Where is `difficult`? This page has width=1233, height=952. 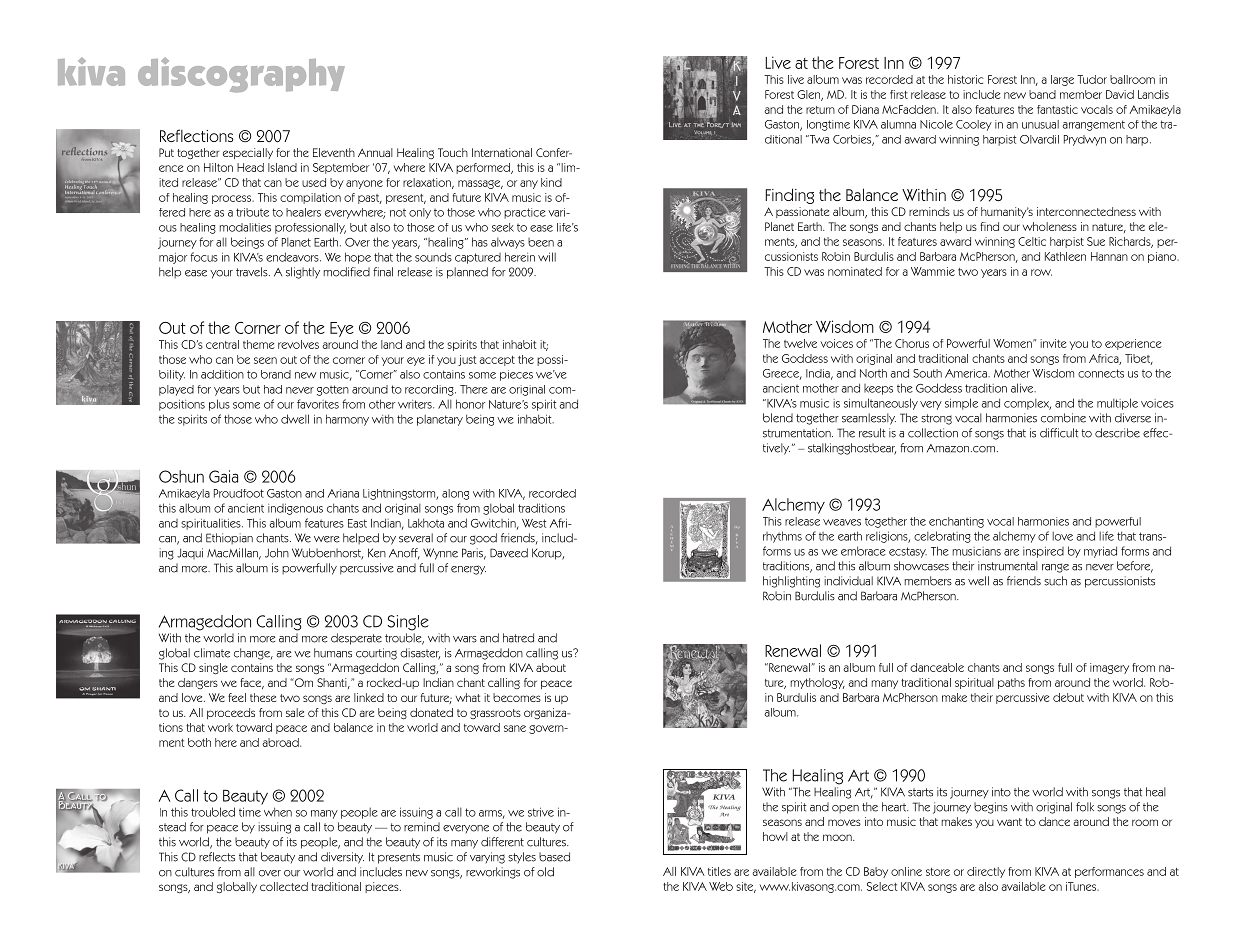 difficult is located at coordinates (1059, 433).
